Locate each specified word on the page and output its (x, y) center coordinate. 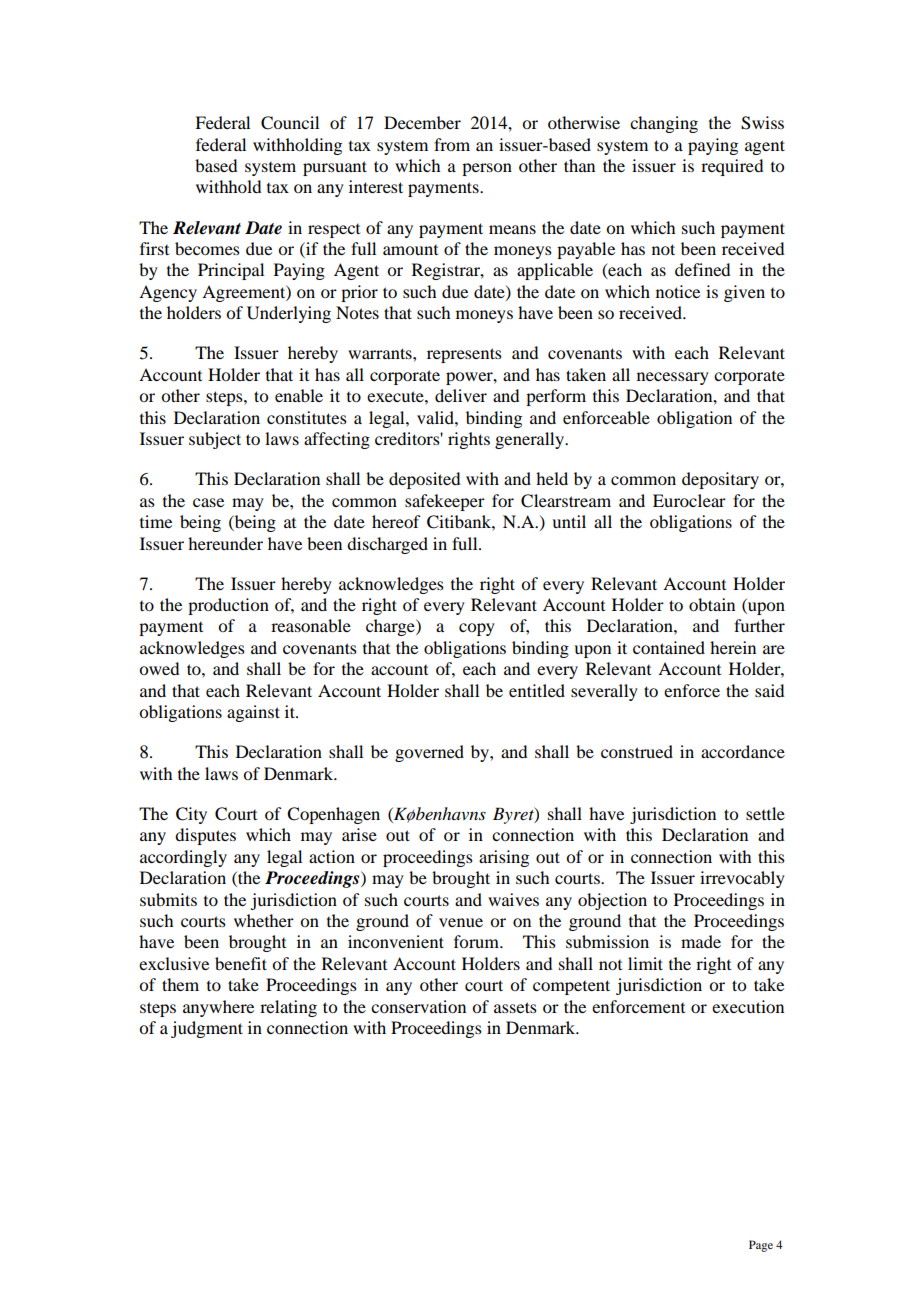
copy (477, 629)
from (452, 144)
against (253, 713)
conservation (418, 1006)
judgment (207, 1029)
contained (669, 647)
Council (290, 123)
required (732, 167)
